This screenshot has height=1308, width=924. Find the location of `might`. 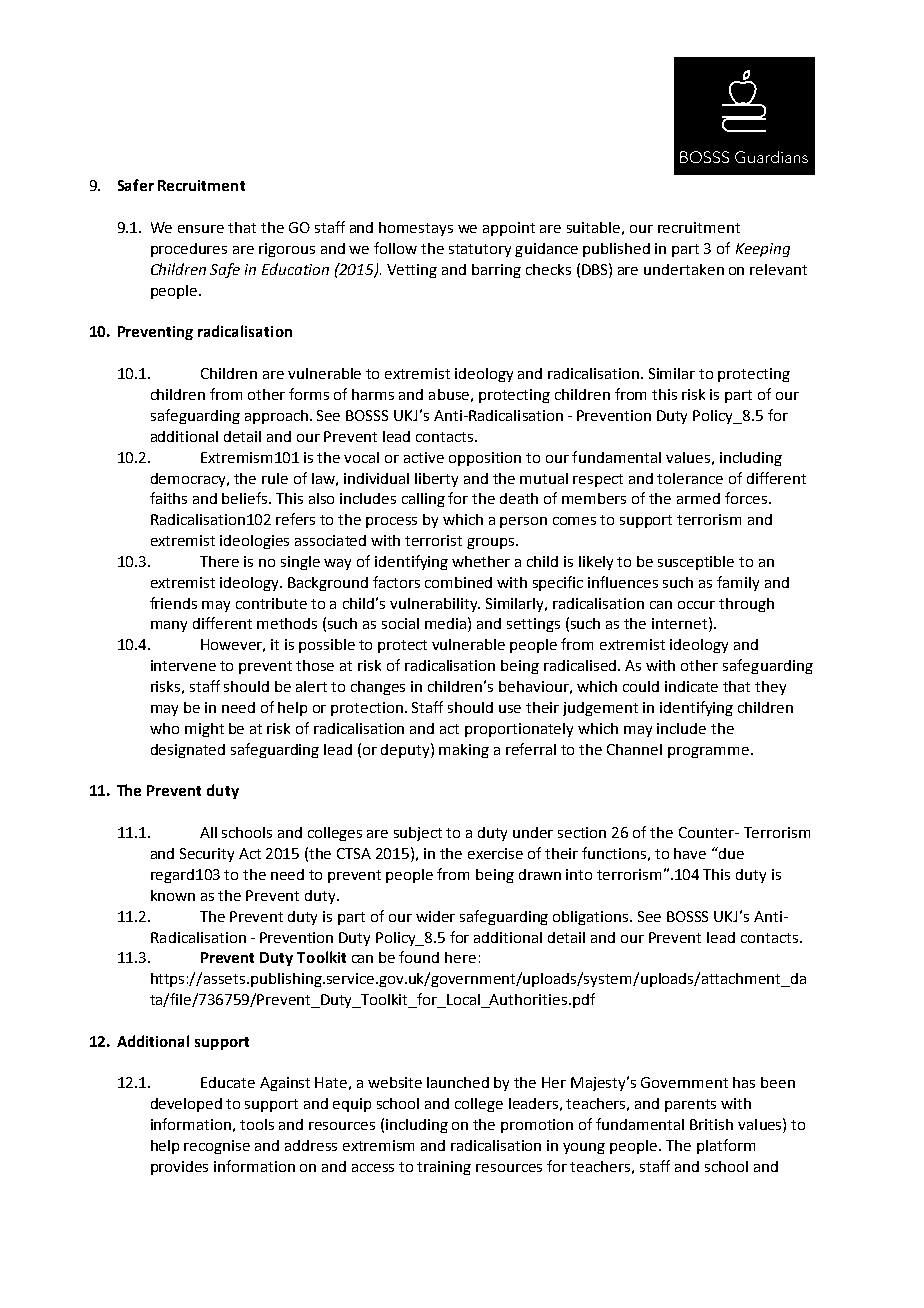

might is located at coordinates (204, 730).
